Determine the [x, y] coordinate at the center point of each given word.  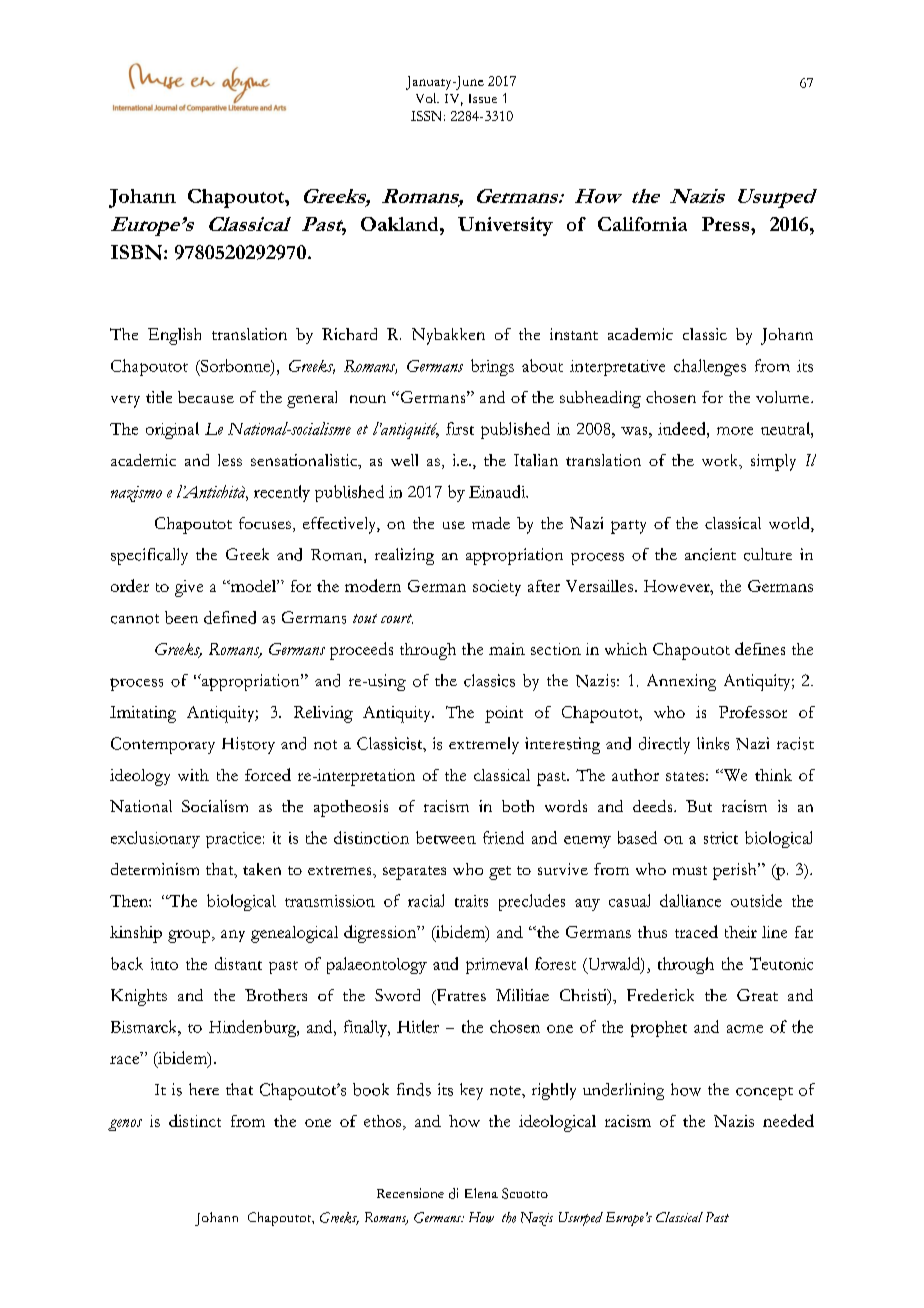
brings [492, 367]
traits [471, 901]
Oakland [401, 224]
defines [760, 648]
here [204, 1089]
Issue [483, 98]
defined [230, 617]
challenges [710, 367]
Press [727, 224]
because [206, 397]
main [507, 649]
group [190, 936]
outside [756, 900]
